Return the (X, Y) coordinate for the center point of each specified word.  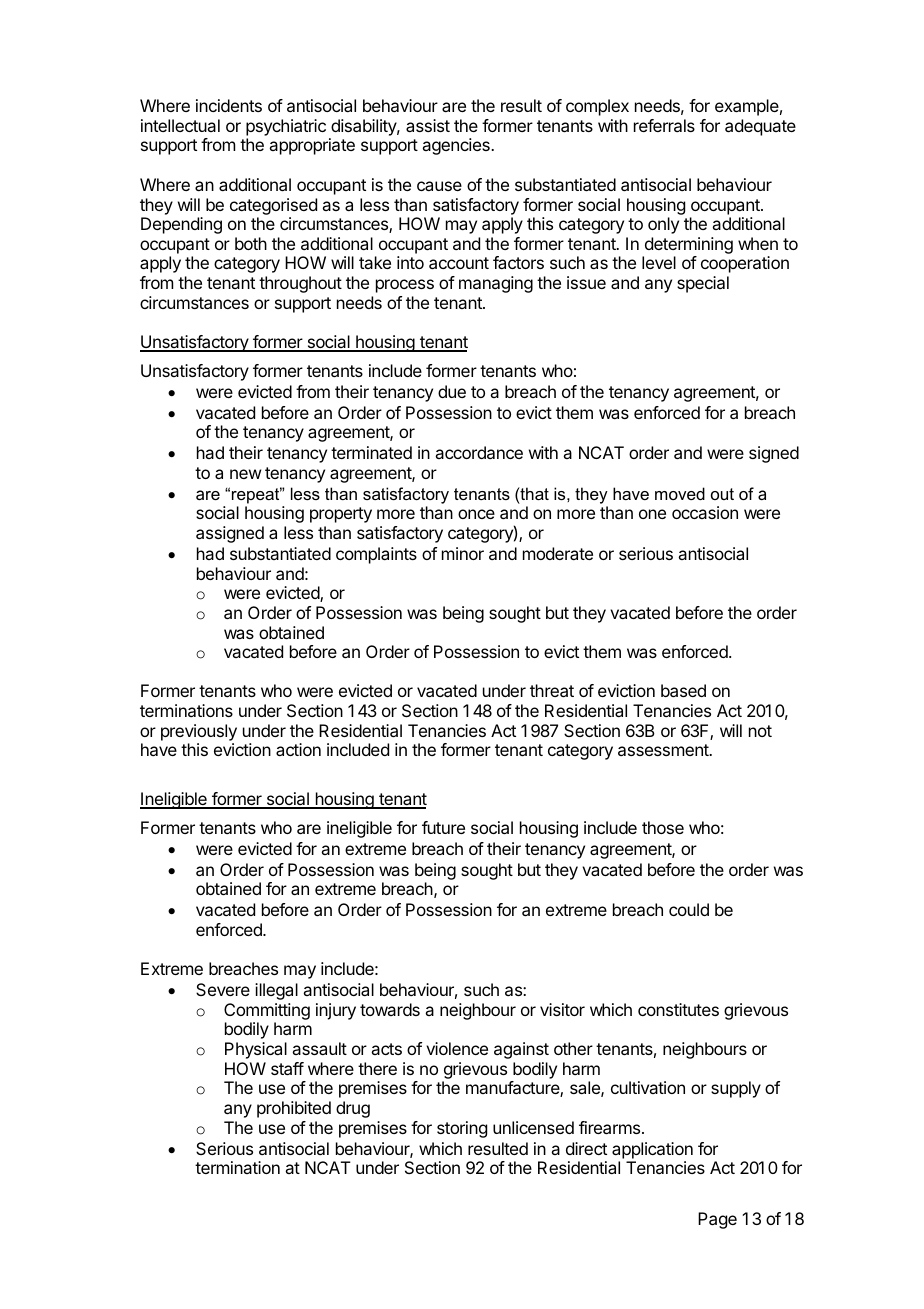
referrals (664, 125)
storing (462, 1129)
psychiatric (286, 127)
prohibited (294, 1109)
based (683, 690)
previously (199, 732)
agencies (457, 146)
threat (552, 690)
